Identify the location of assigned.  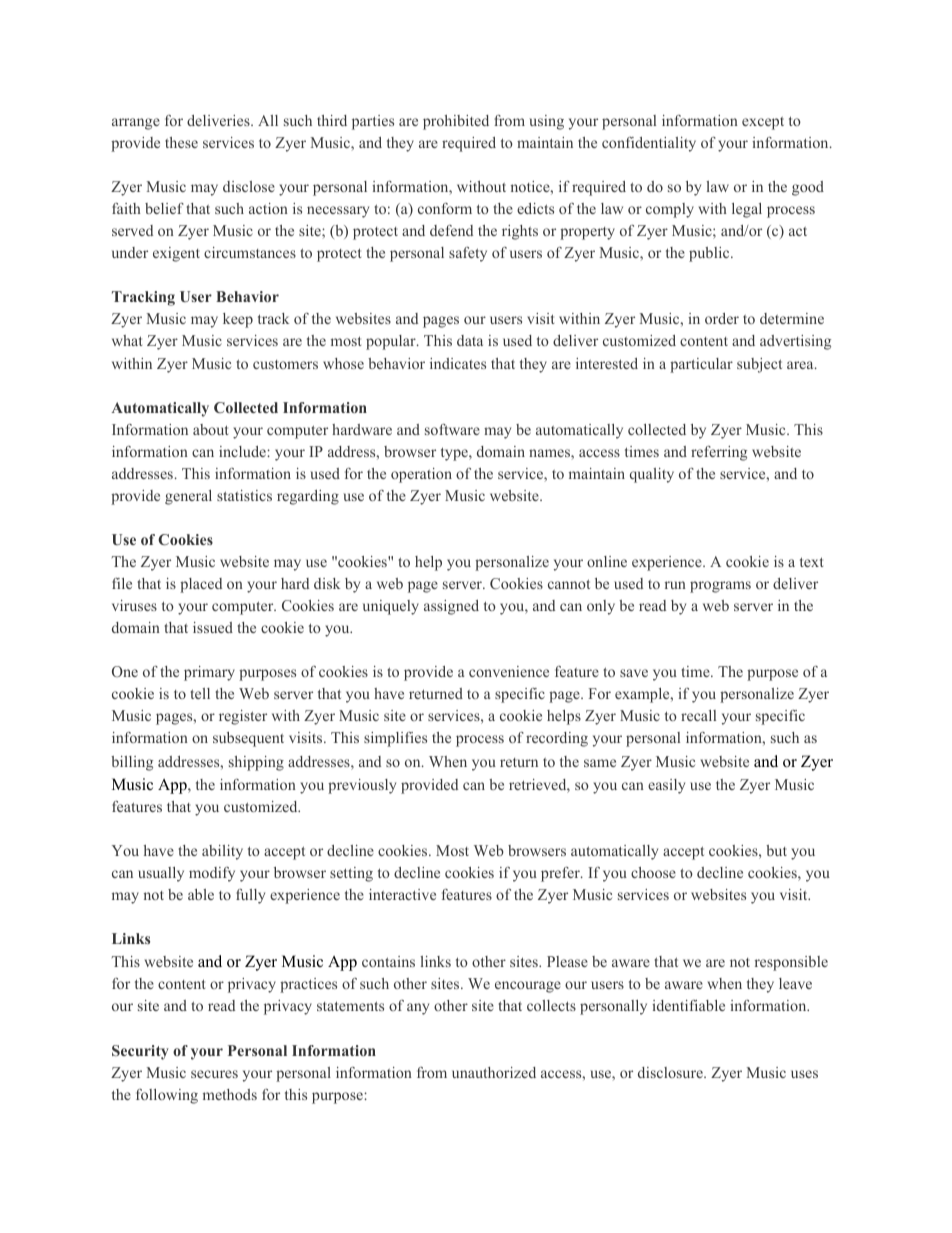
(451, 607).
